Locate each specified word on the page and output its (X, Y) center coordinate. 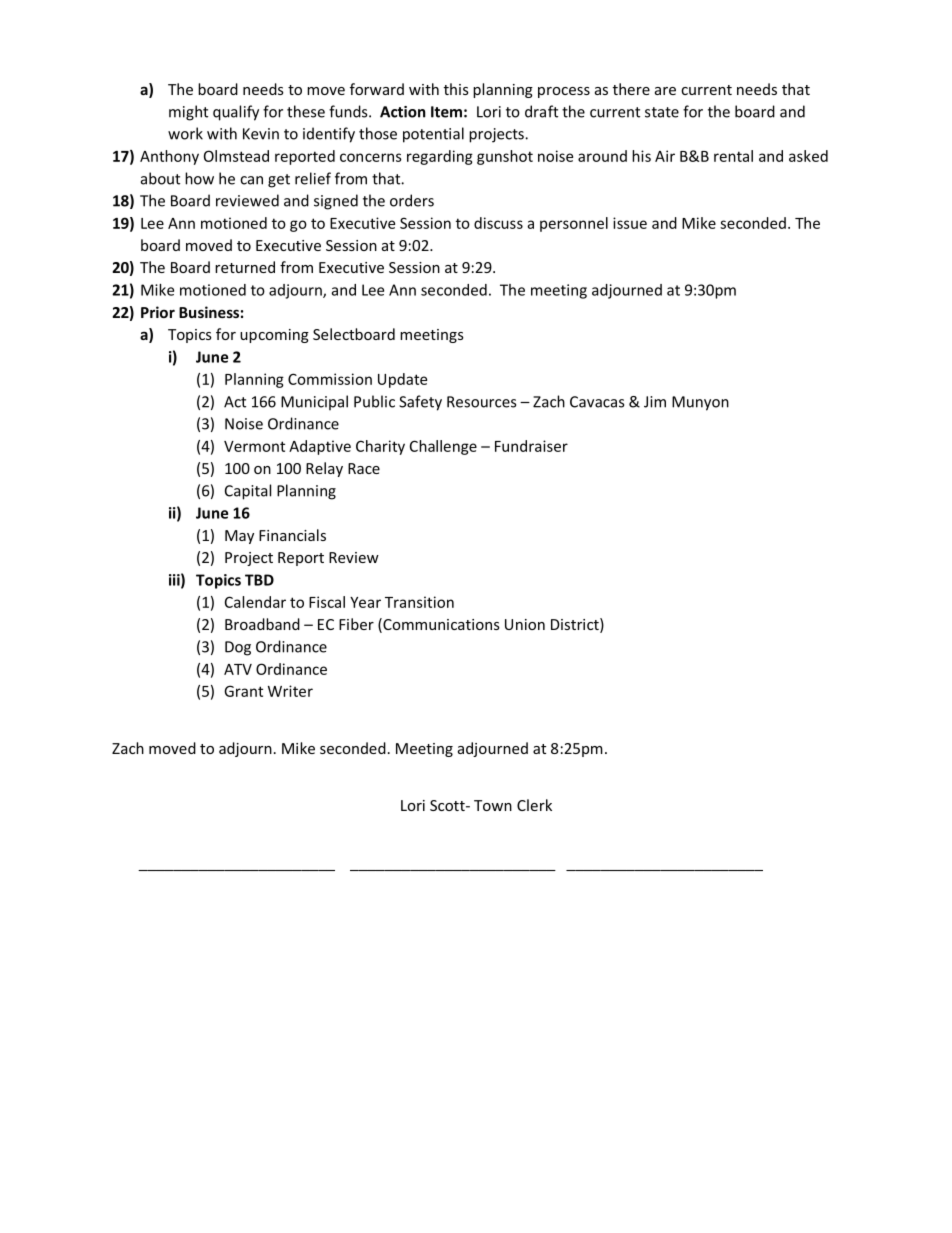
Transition (419, 602)
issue (630, 223)
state (662, 112)
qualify (236, 113)
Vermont (254, 446)
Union (525, 624)
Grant (243, 691)
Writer (290, 691)
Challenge (443, 447)
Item (446, 112)
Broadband (262, 624)
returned (245, 267)
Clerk (534, 805)
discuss (498, 223)
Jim (655, 402)
